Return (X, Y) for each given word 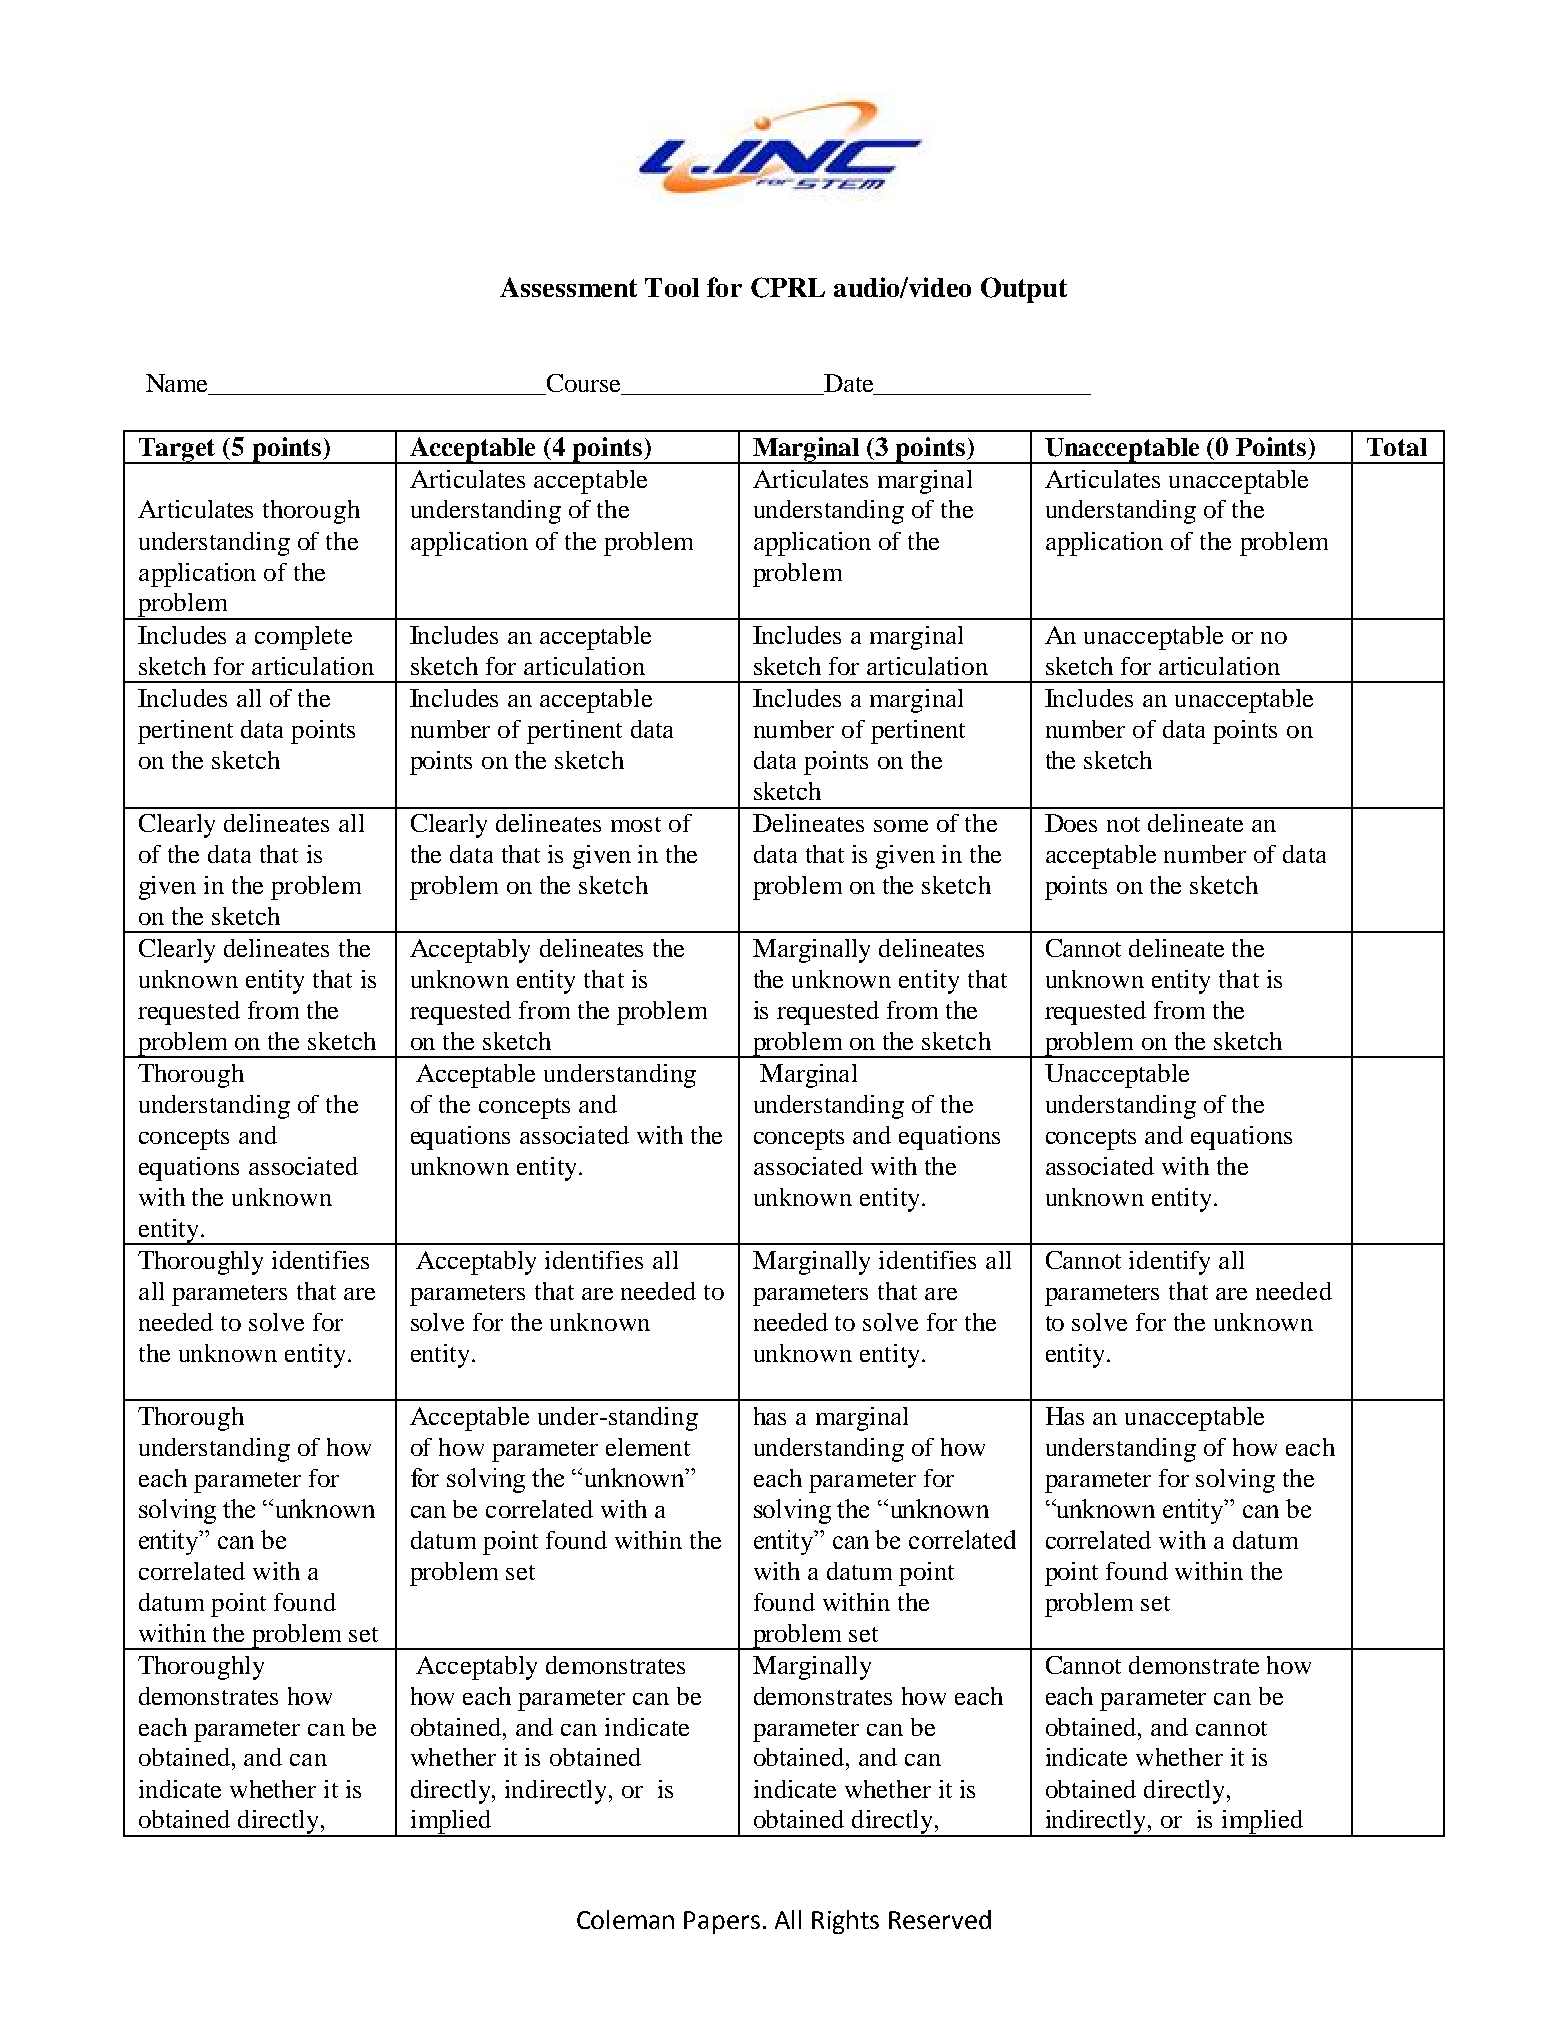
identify (1169, 1263)
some (901, 826)
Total (1397, 447)
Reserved (940, 1919)
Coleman (625, 1919)
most (636, 824)
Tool (672, 287)
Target (178, 451)
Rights (845, 1922)
